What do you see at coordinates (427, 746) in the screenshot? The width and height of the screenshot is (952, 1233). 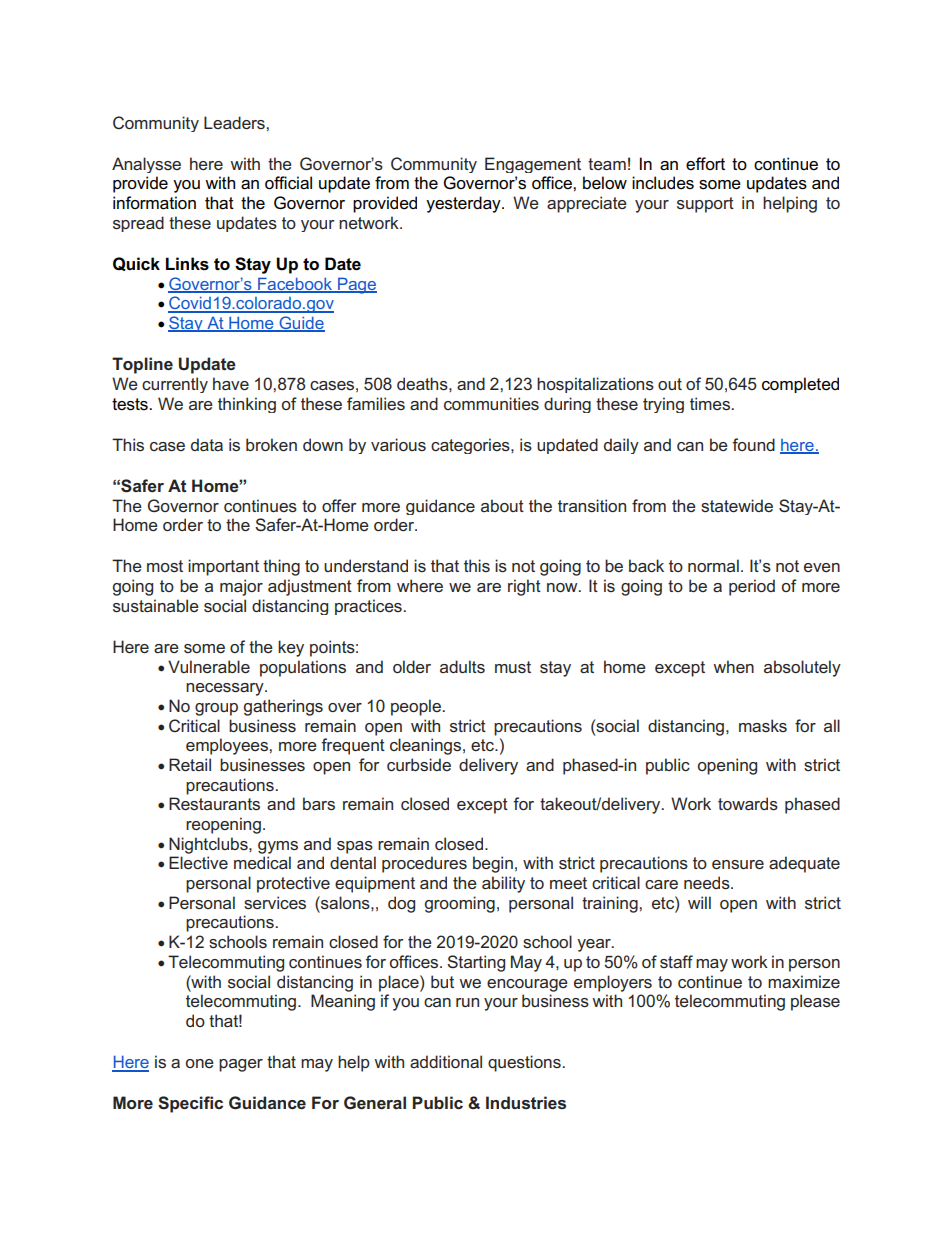 I see `cleanings` at bounding box center [427, 746].
